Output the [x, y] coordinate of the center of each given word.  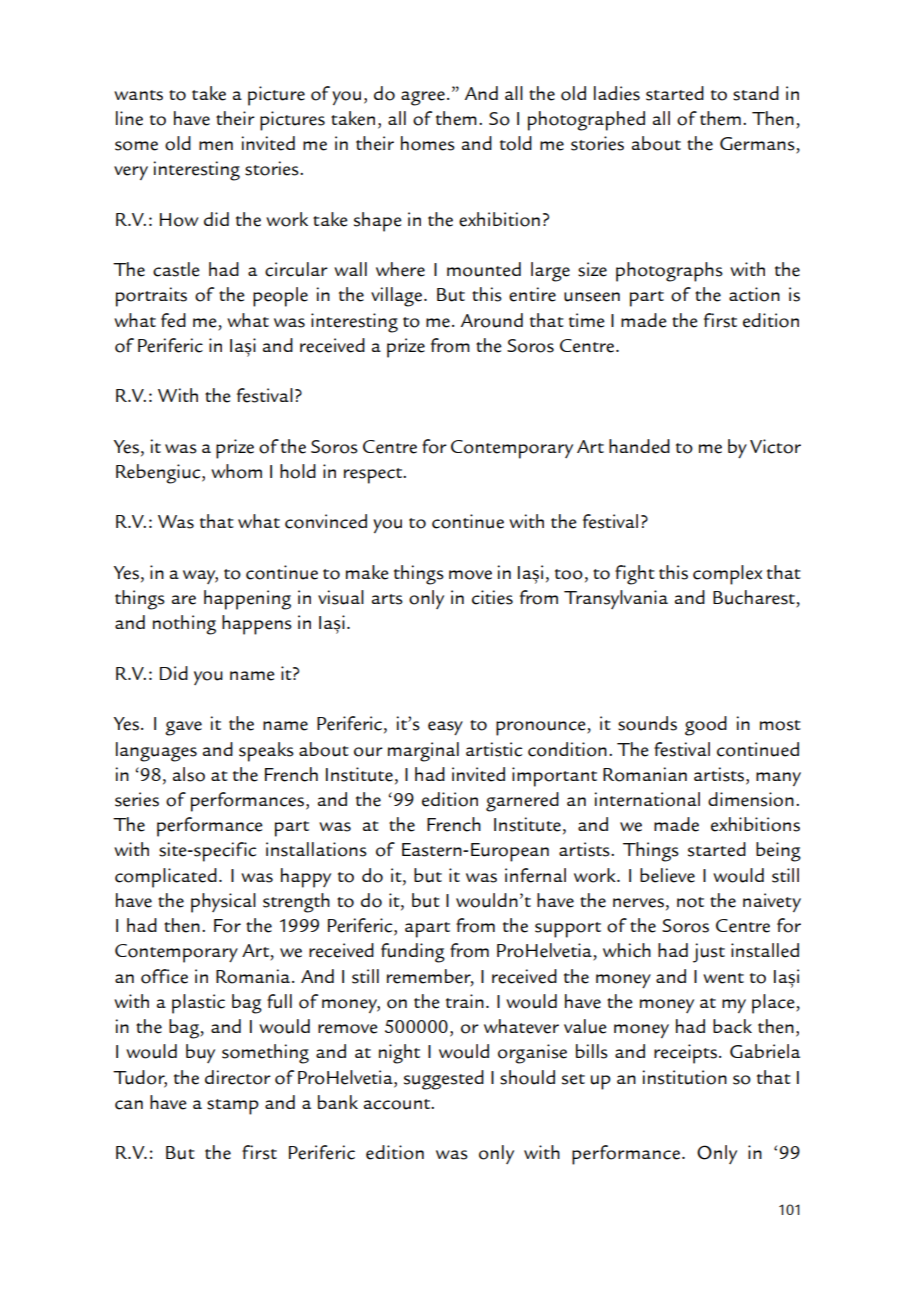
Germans [757, 144]
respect [374, 476]
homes [428, 143]
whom [236, 471]
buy [200, 1053]
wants [138, 95]
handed [639, 446]
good [706, 726]
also [189, 774]
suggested [444, 1080]
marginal [423, 752]
